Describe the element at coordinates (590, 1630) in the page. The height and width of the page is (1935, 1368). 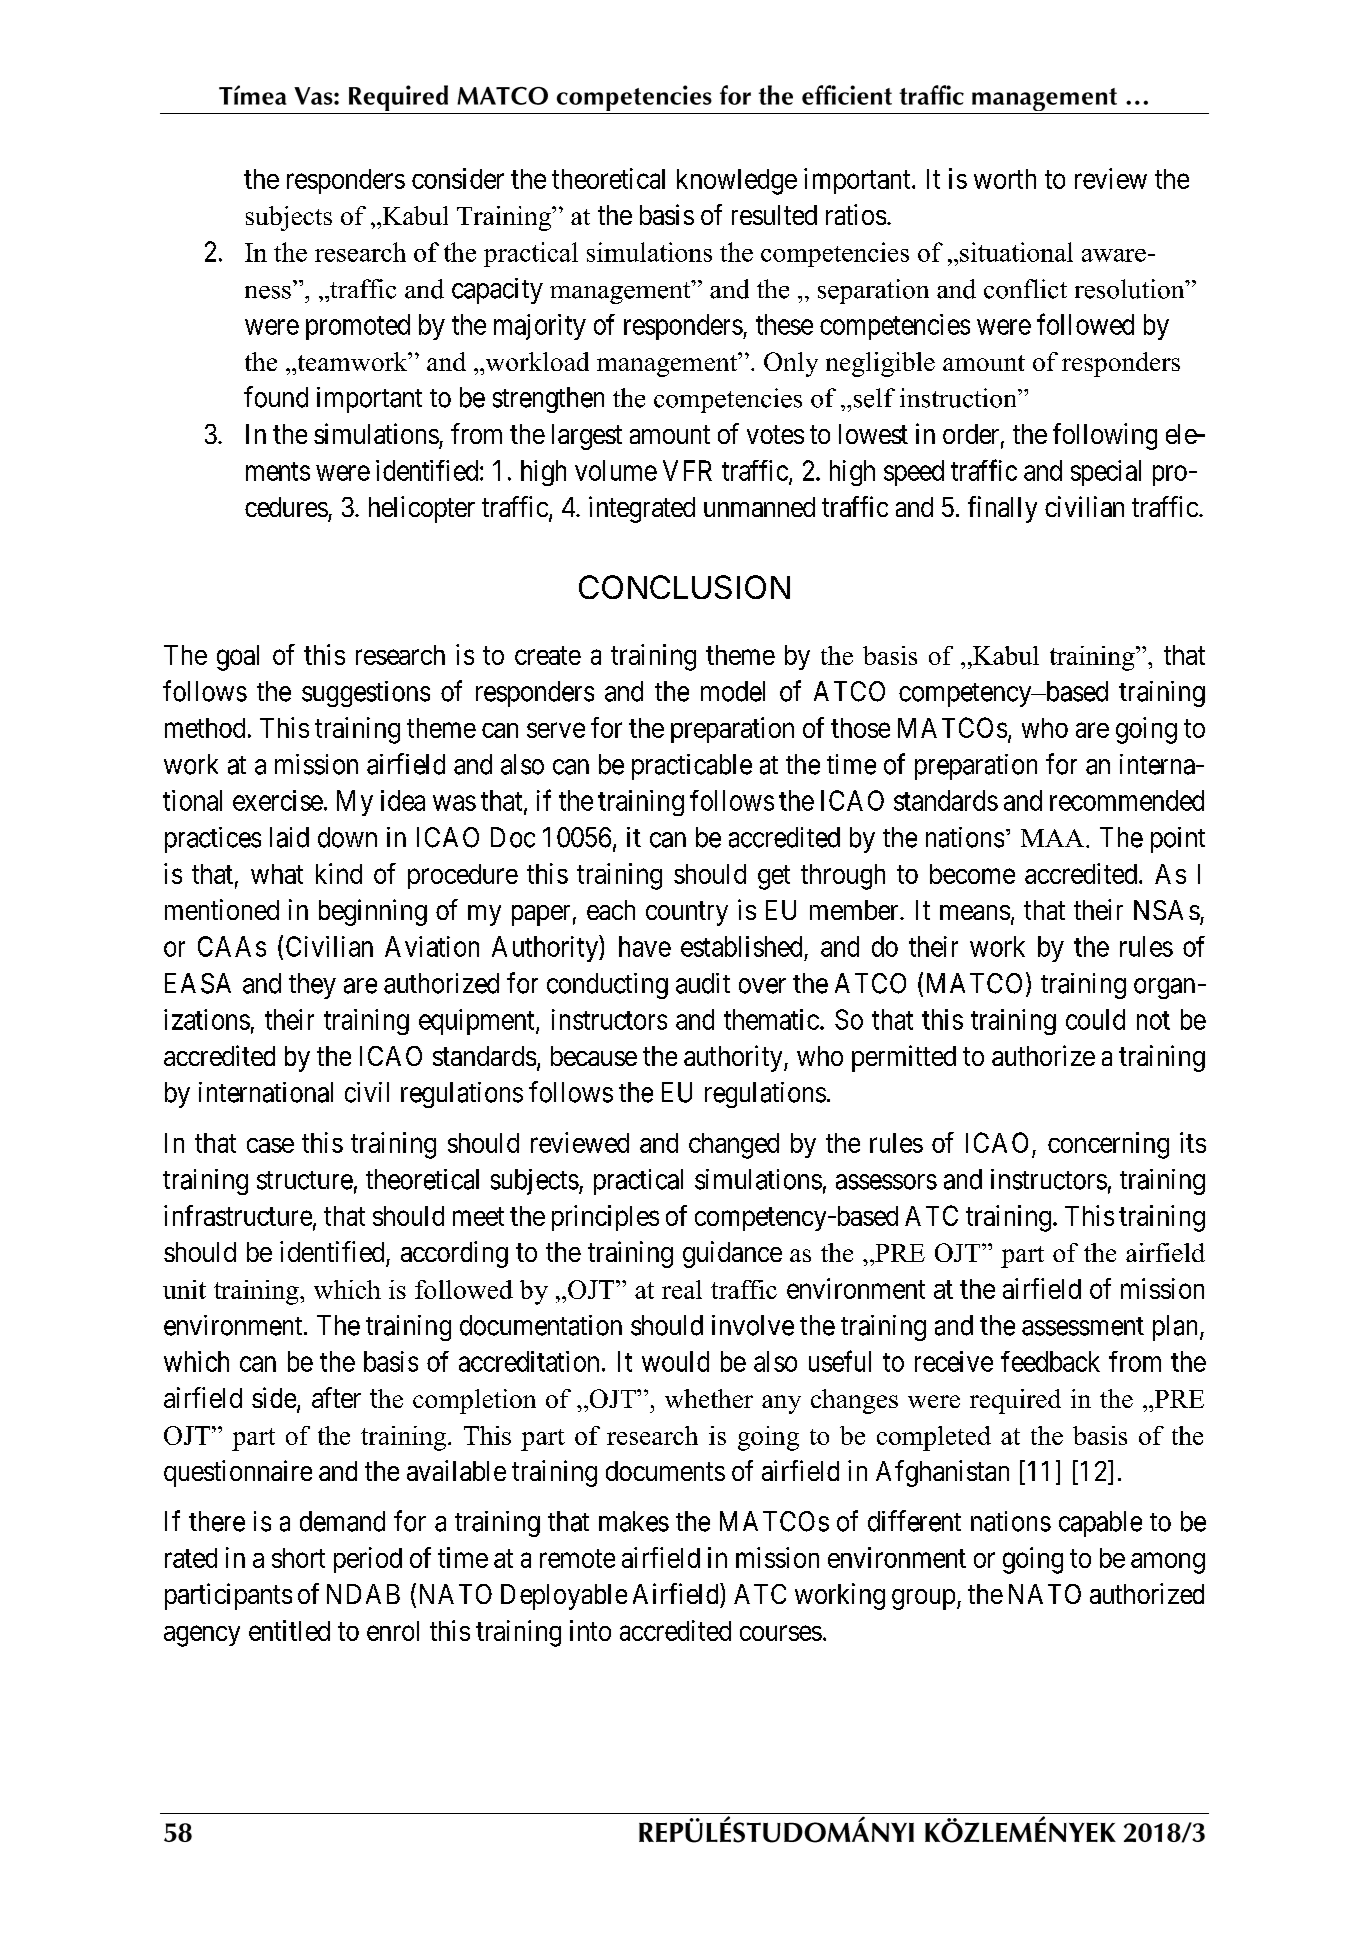
I see `into` at that location.
